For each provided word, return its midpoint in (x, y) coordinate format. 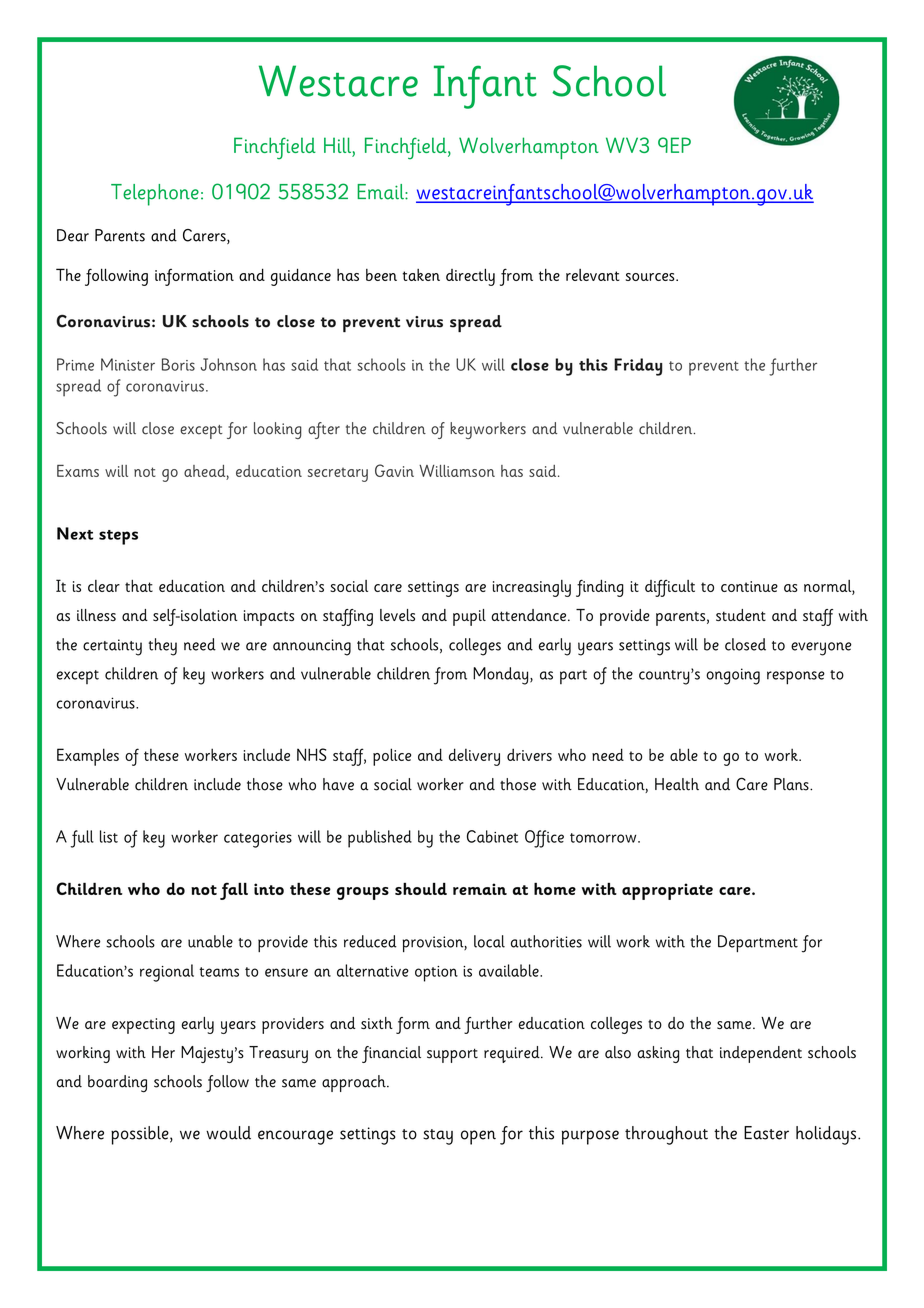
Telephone (155, 195)
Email (381, 192)
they (163, 647)
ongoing (733, 676)
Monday (502, 676)
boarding (117, 1084)
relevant (592, 275)
